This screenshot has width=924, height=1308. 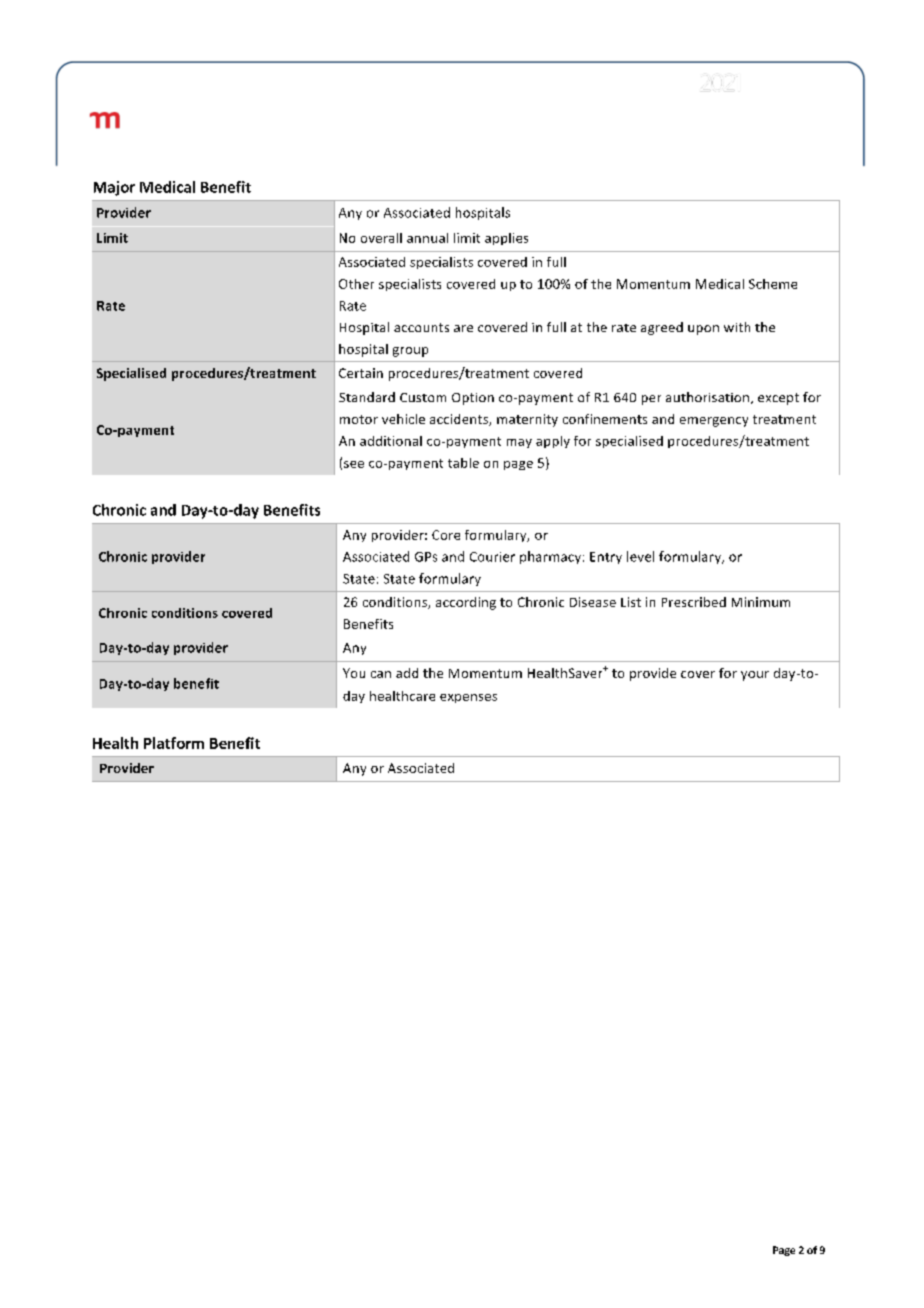 I want to click on Courier, so click(x=492, y=557).
